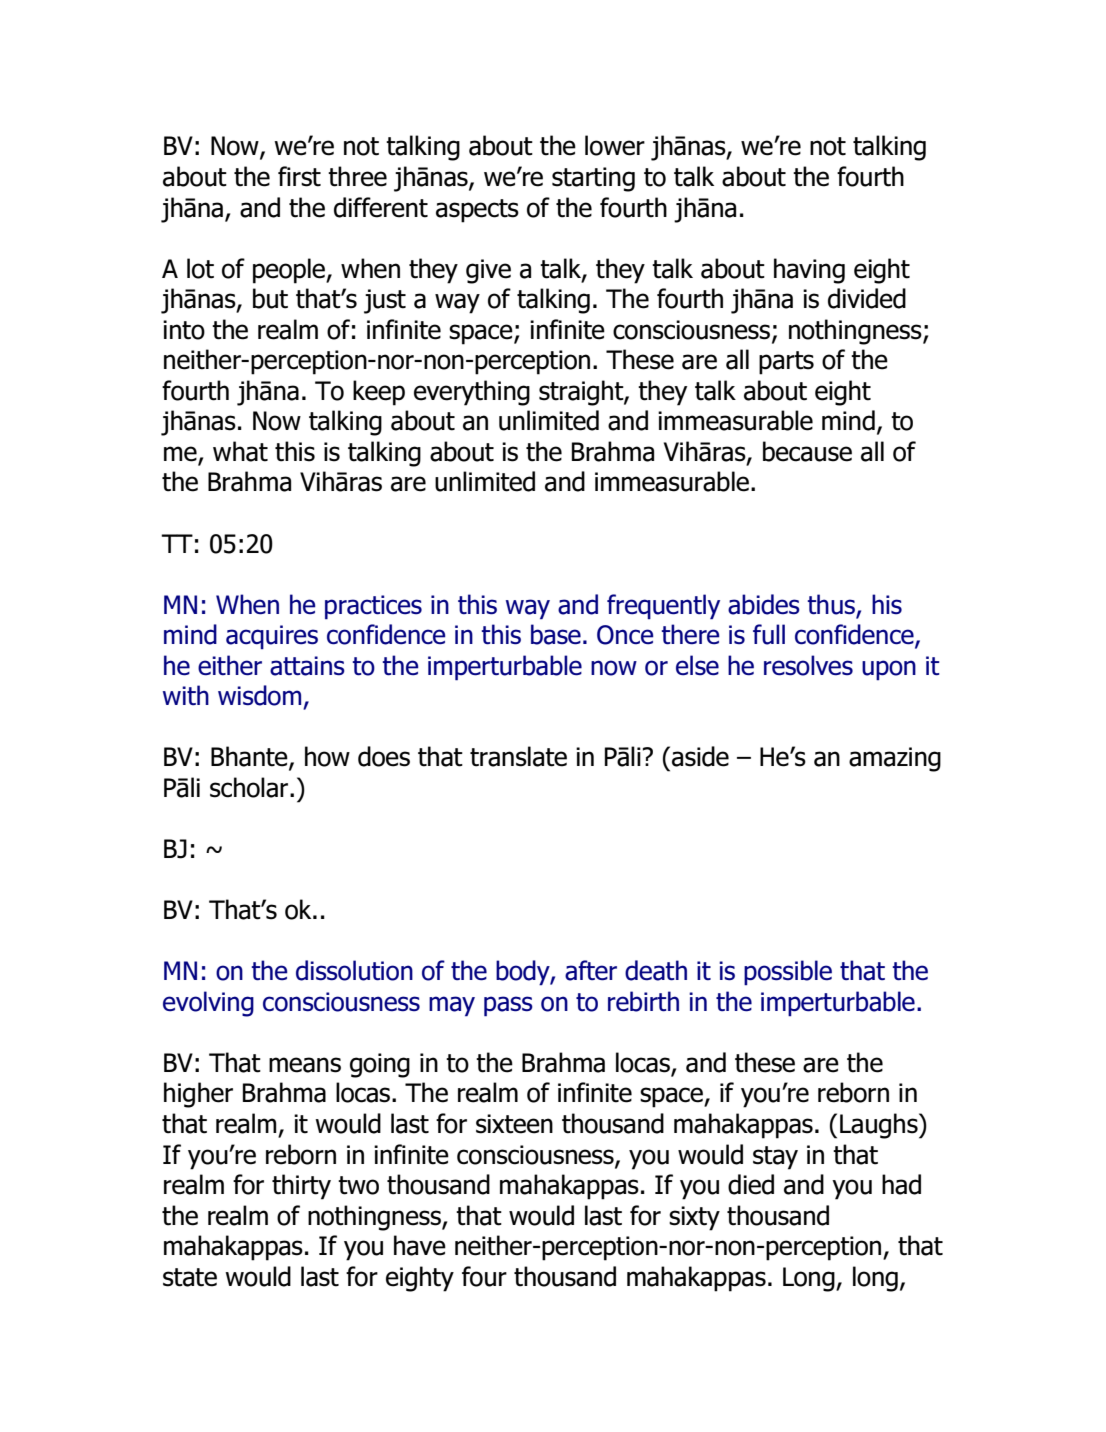 This screenshot has width=1106, height=1432. I want to click on having, so click(809, 271).
